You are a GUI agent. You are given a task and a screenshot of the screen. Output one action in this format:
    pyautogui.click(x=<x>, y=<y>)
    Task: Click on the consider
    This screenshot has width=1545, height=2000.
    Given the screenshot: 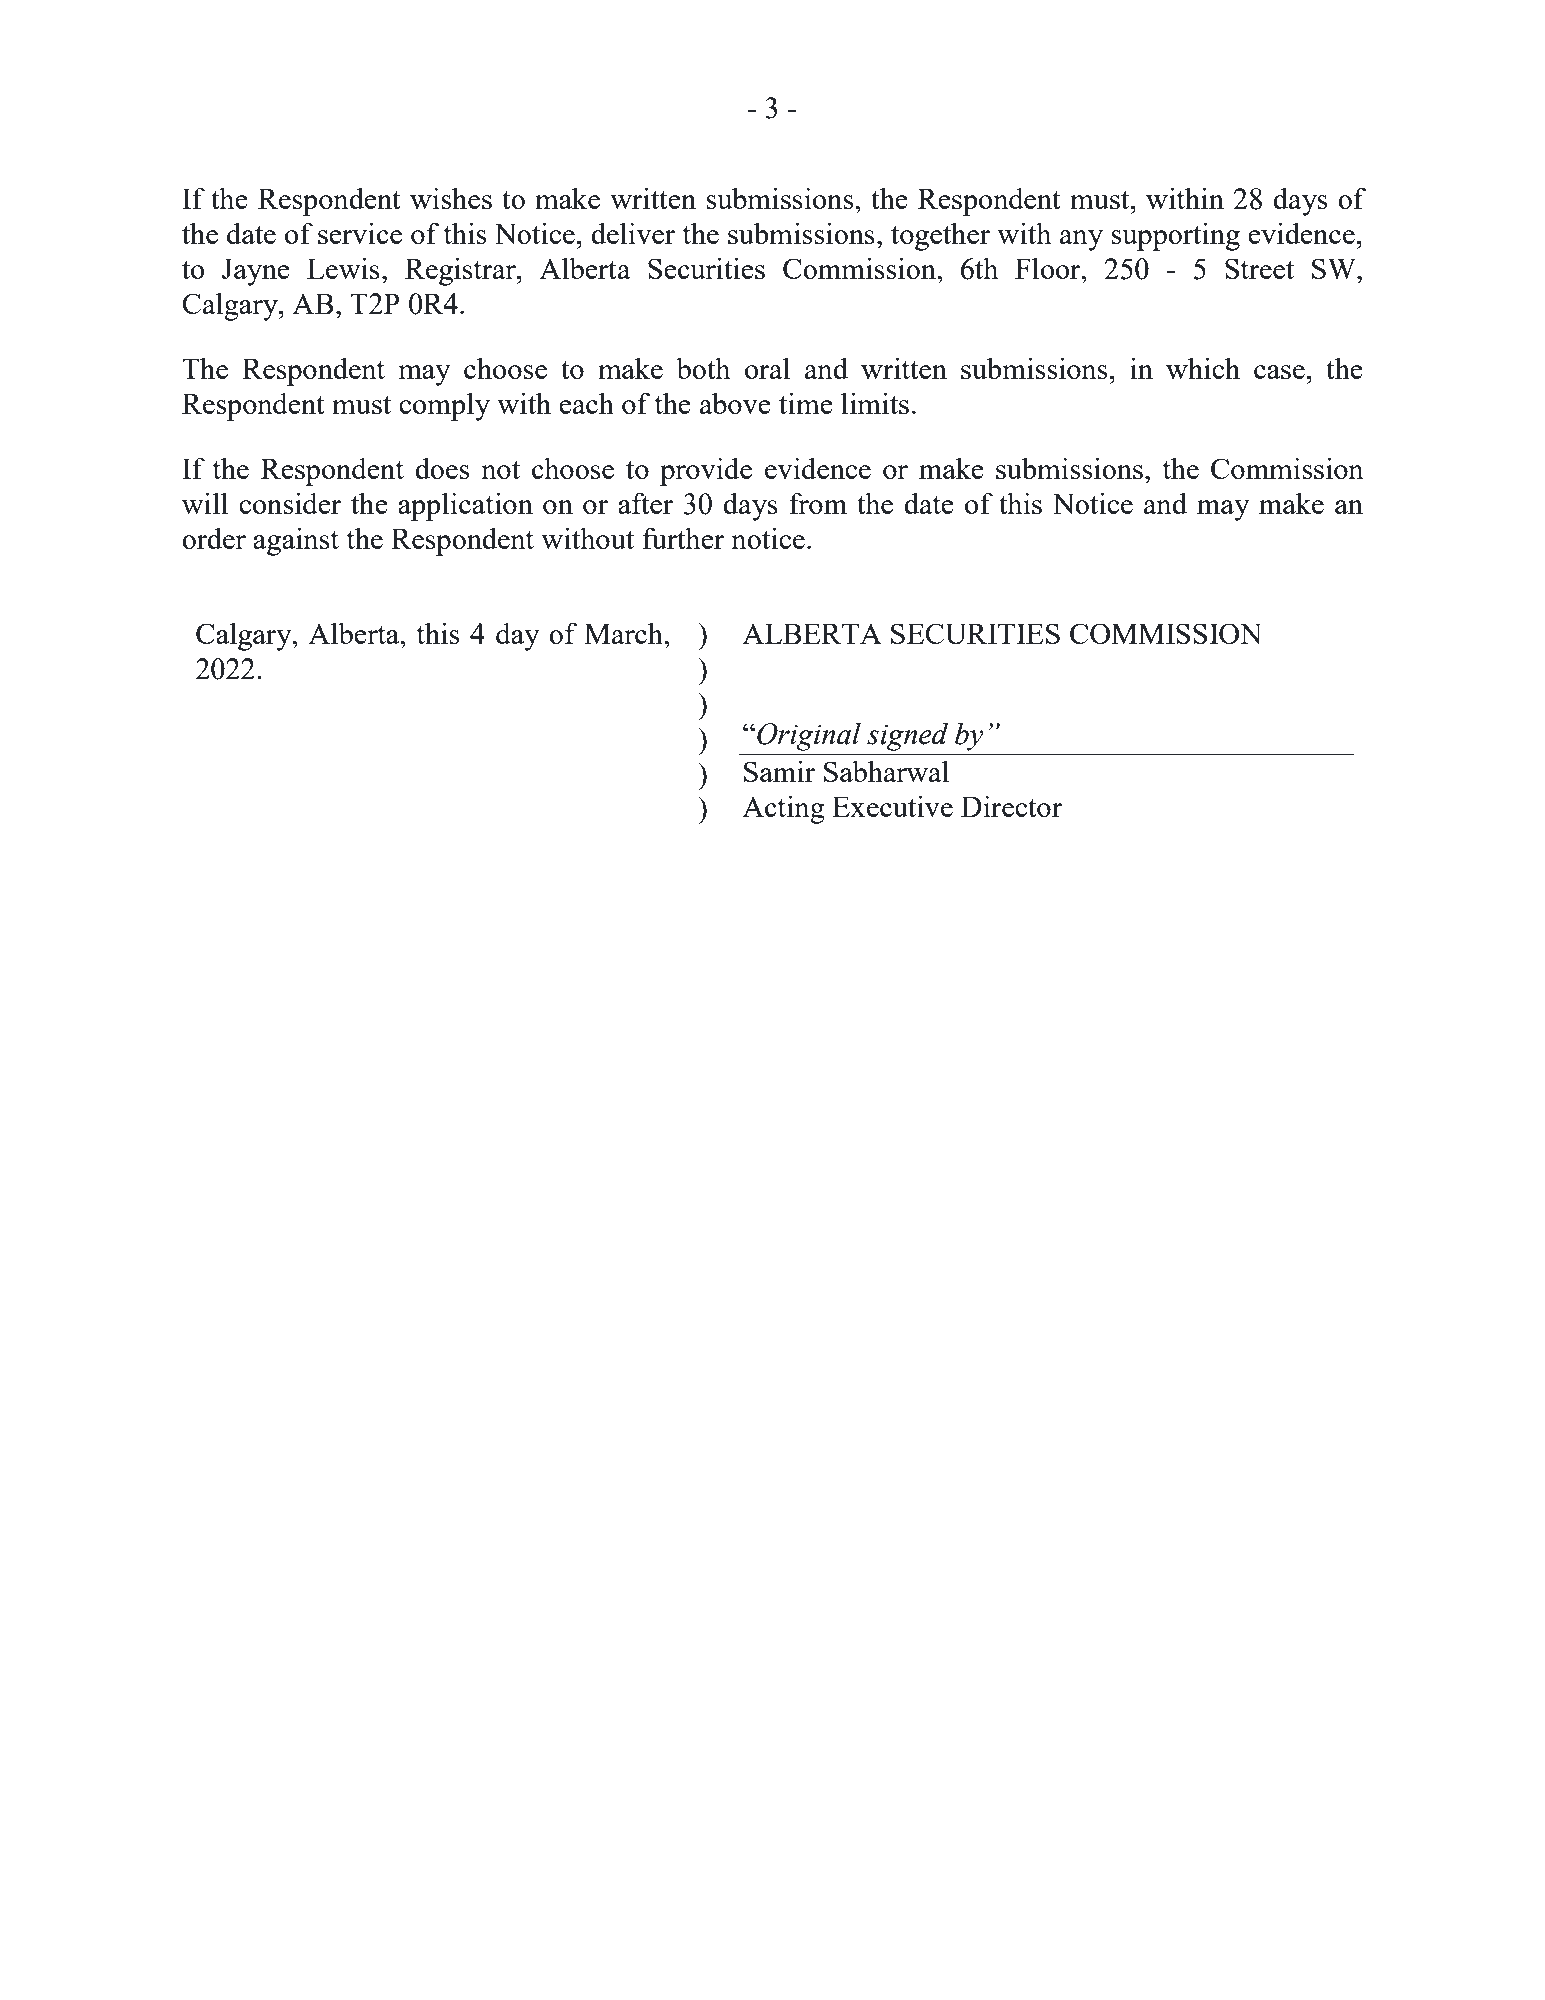 What is the action you would take?
    pyautogui.click(x=290, y=503)
